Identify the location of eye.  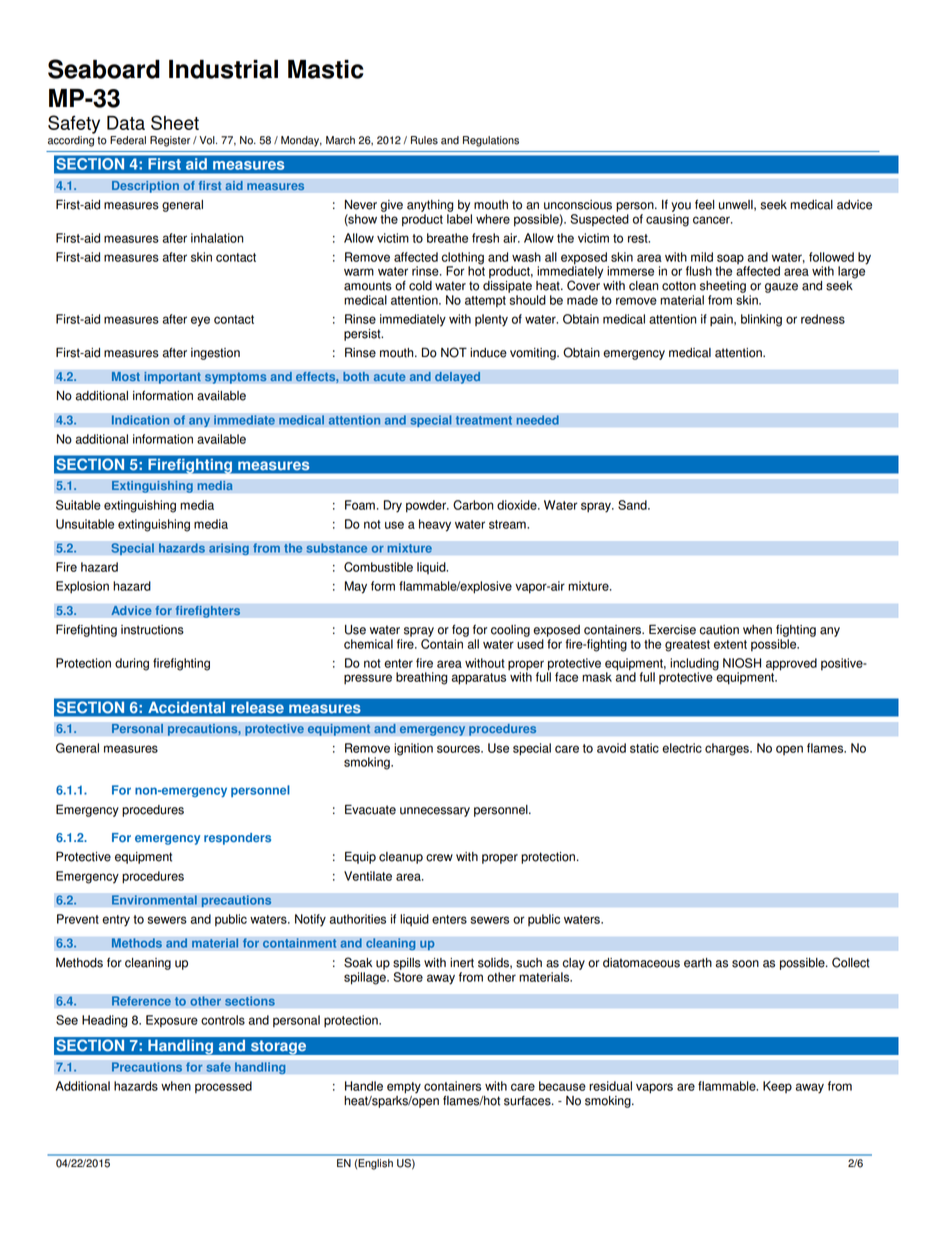
(200, 321).
